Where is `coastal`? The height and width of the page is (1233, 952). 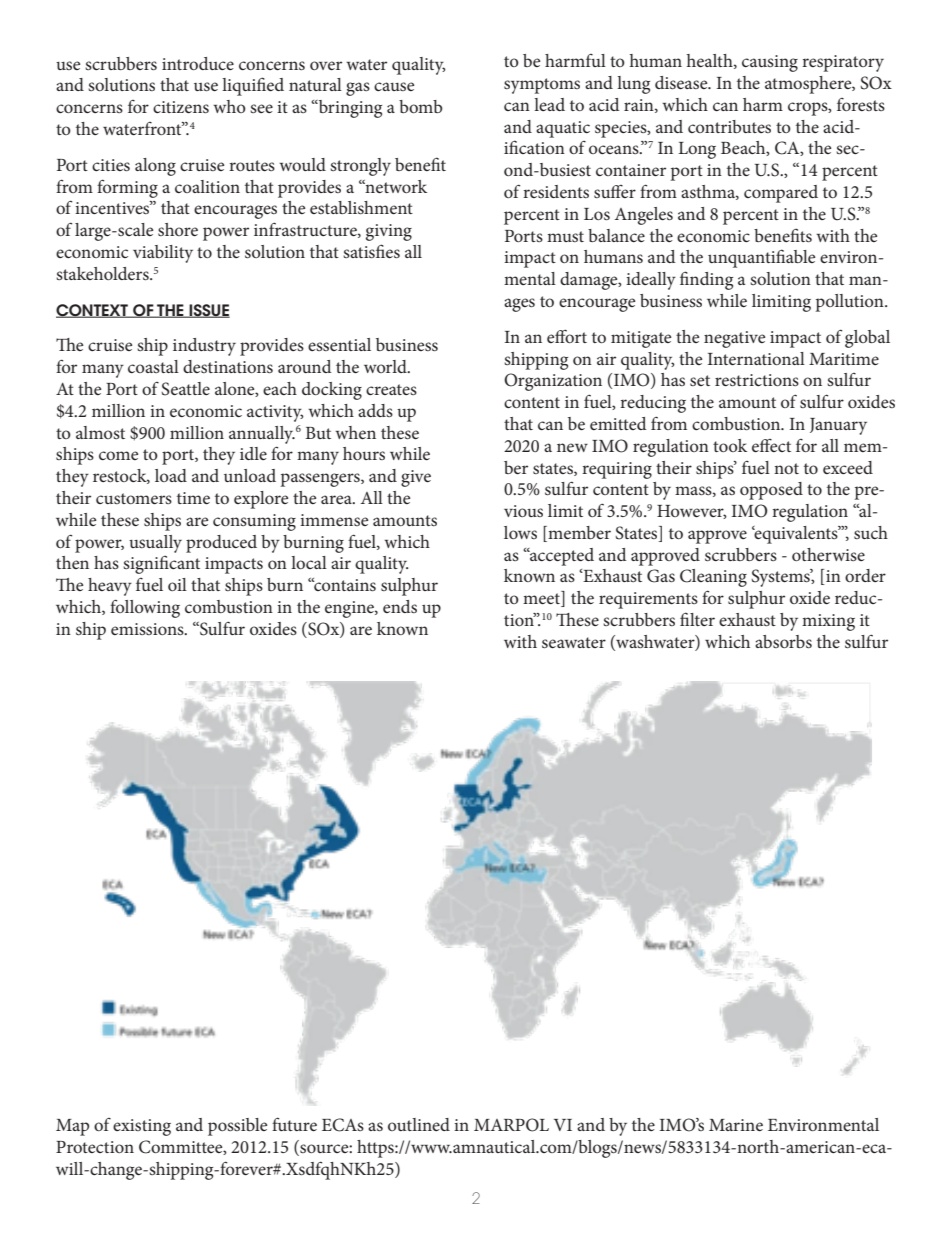
coastal is located at coordinates (153, 366).
